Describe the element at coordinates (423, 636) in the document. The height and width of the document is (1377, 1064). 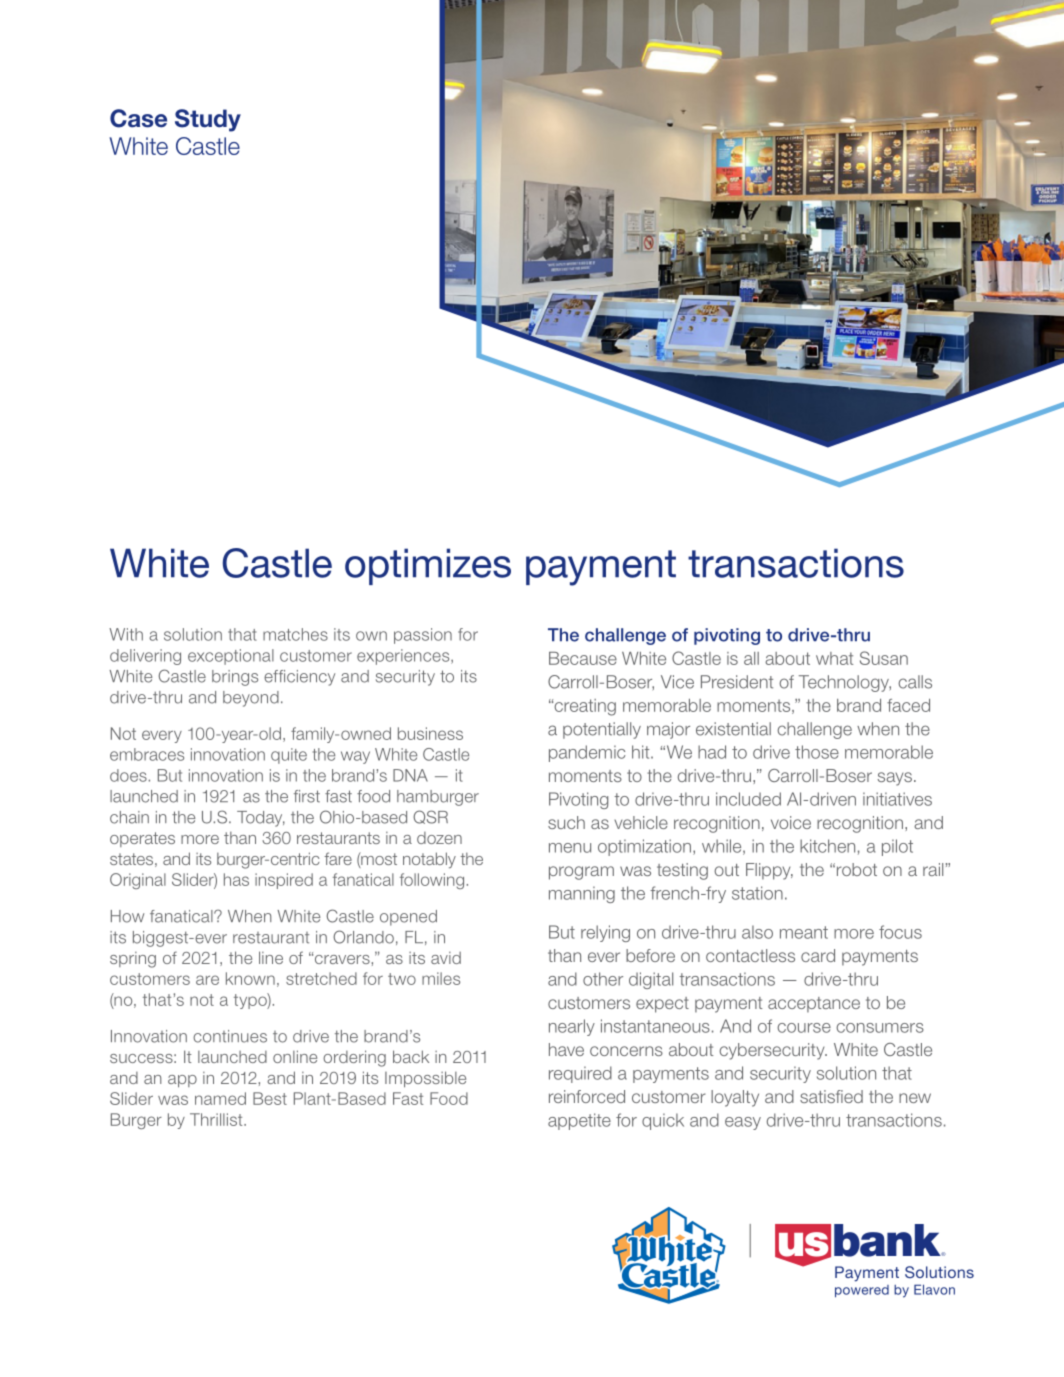
I see `passion` at that location.
